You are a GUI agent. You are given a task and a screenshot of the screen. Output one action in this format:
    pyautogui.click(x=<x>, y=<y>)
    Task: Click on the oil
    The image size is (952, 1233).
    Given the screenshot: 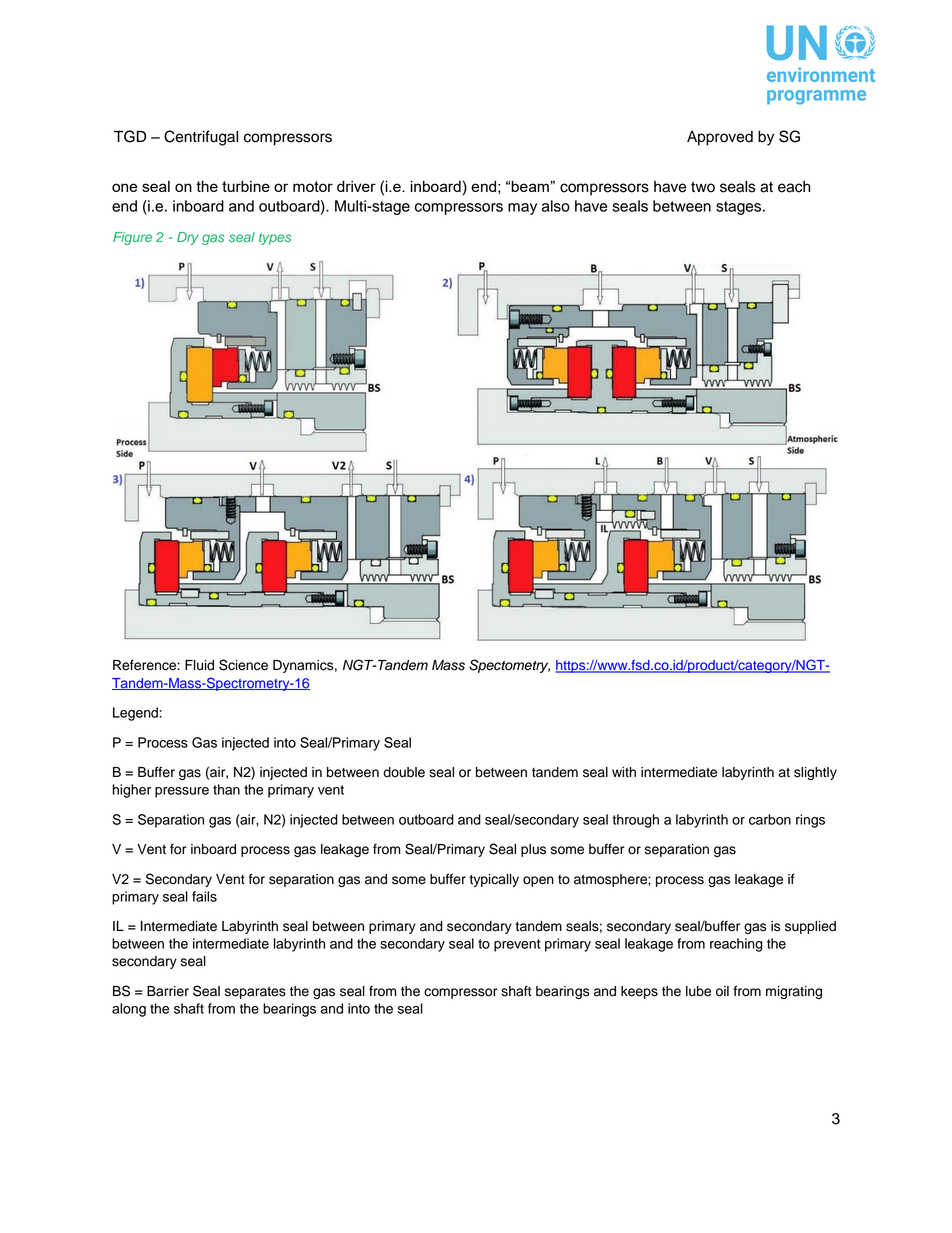 What is the action you would take?
    pyautogui.click(x=722, y=991)
